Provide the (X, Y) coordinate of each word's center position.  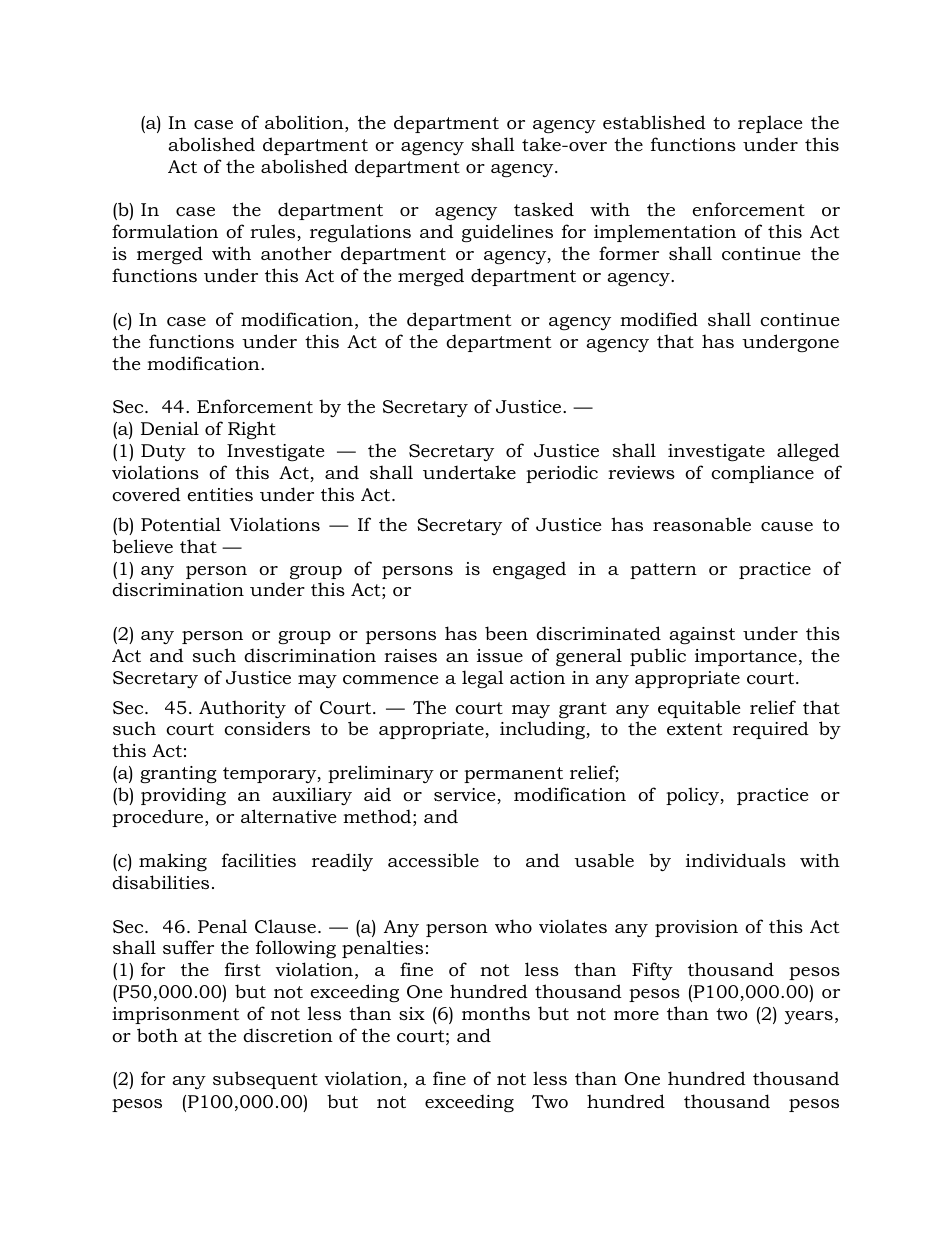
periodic (562, 474)
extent (694, 729)
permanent (513, 775)
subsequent (265, 1080)
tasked (544, 209)
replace (770, 124)
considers (267, 728)
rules (274, 232)
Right (252, 430)
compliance (762, 474)
